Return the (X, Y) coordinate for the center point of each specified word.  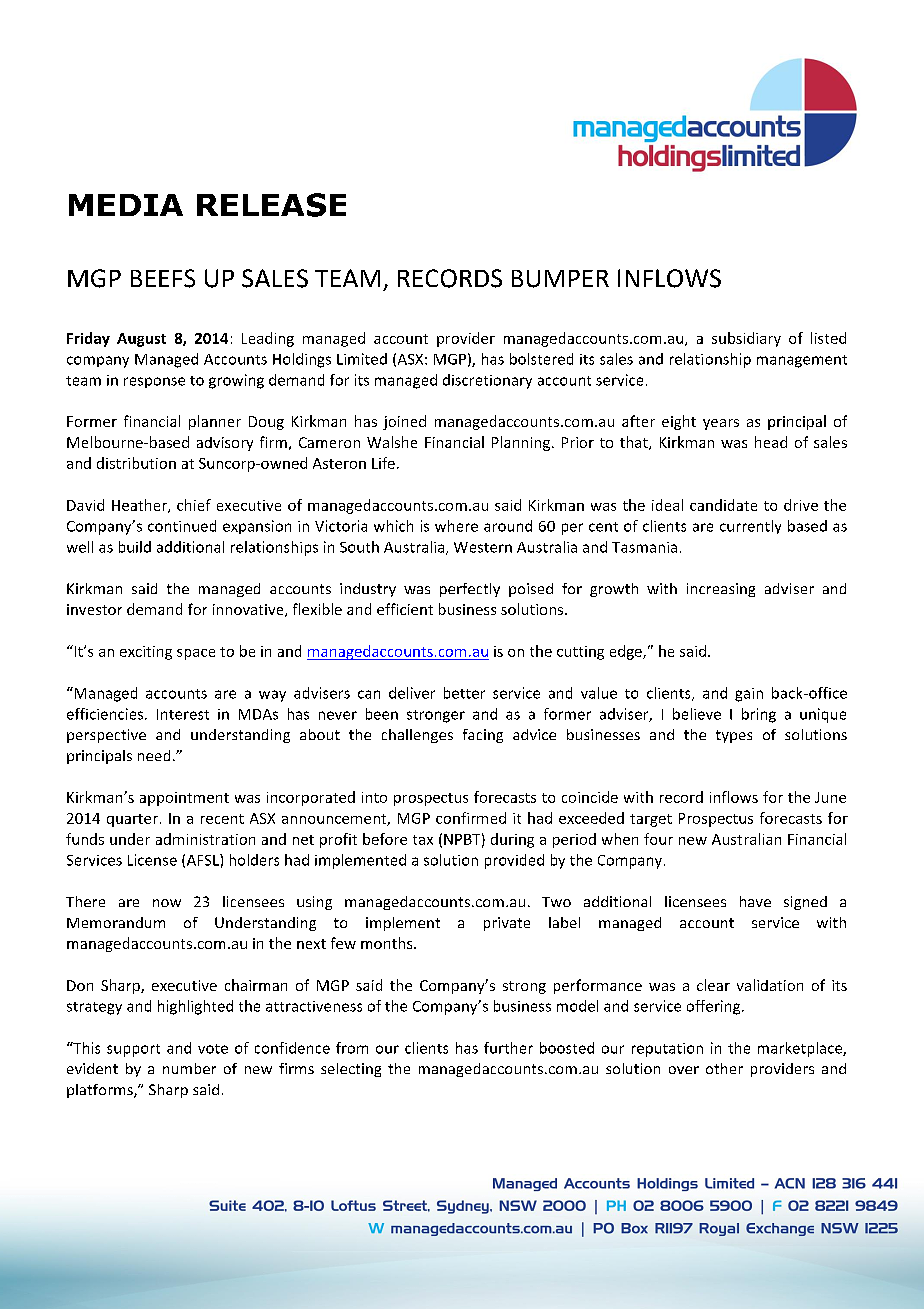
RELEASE (271, 205)
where (456, 526)
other (724, 1068)
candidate (723, 505)
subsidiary (746, 339)
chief (194, 505)
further (508, 1048)
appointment (184, 799)
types (734, 736)
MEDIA (126, 205)
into (374, 797)
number (189, 1068)
